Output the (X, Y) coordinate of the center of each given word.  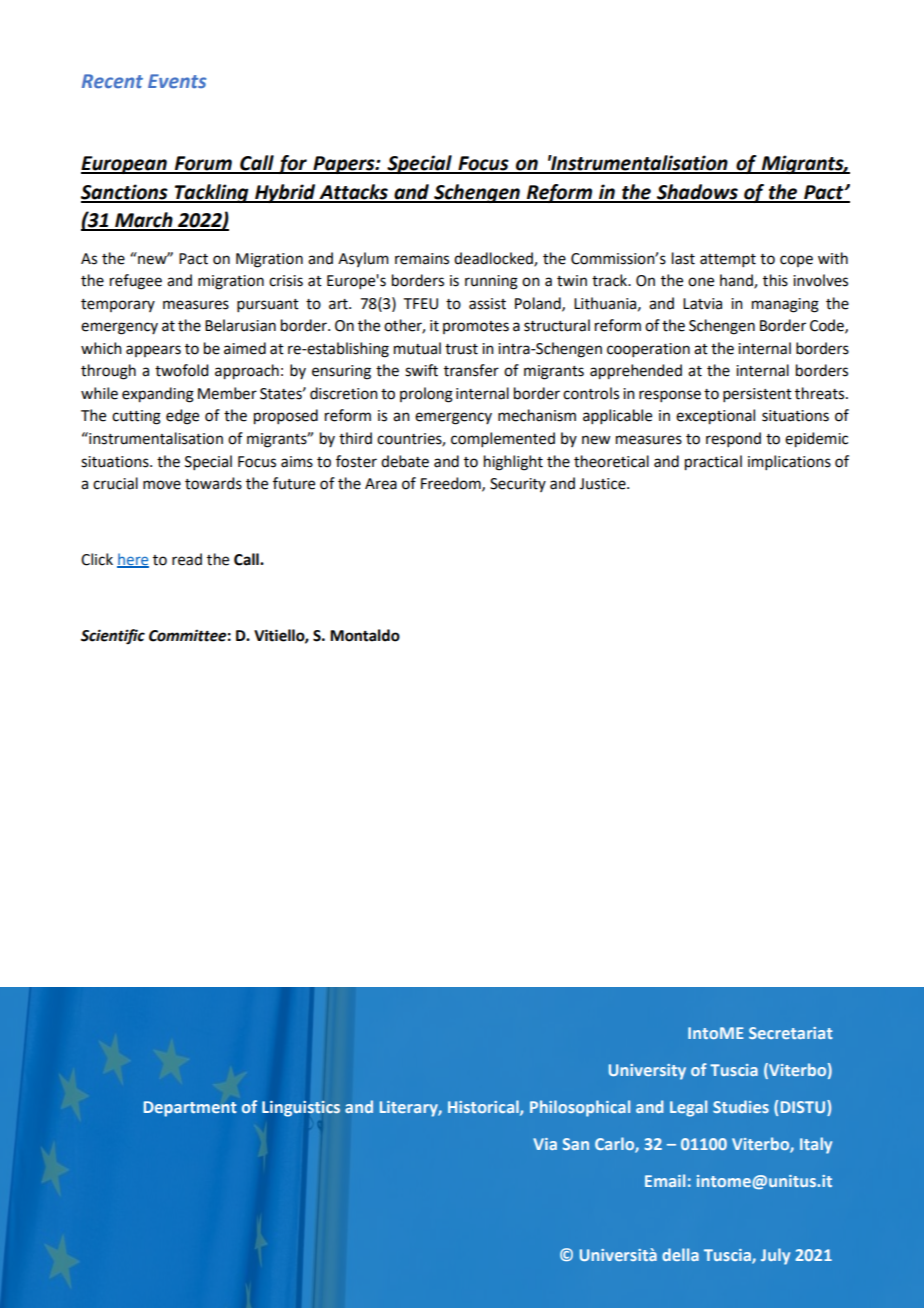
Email (665, 1180)
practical (713, 463)
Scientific (113, 637)
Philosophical (580, 1108)
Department (190, 1109)
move (162, 485)
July (775, 1256)
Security (518, 485)
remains (422, 259)
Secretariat (791, 1033)
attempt (728, 260)
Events (177, 81)
